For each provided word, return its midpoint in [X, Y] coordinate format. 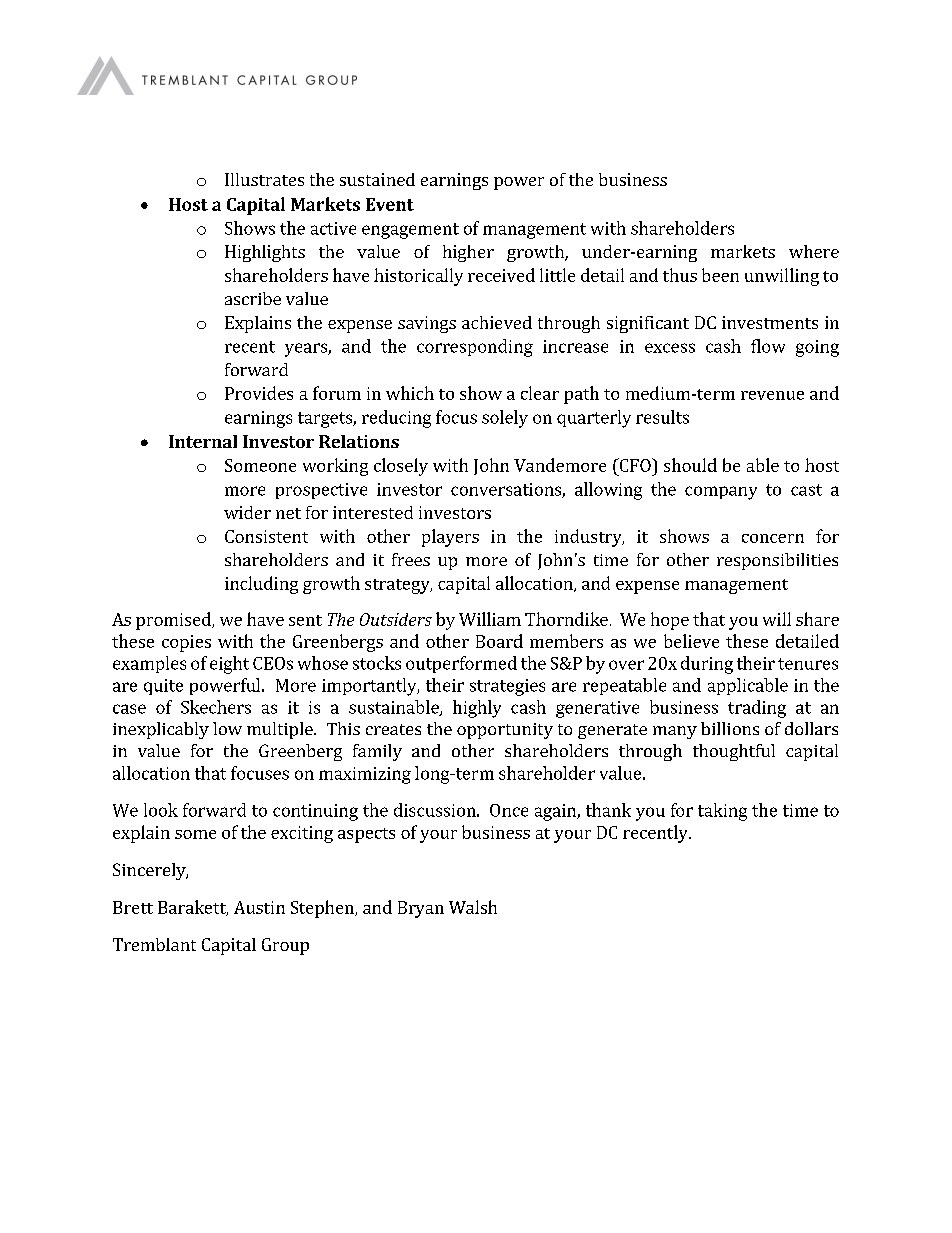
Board [499, 641]
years [307, 350]
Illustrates [264, 179]
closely [401, 467]
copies [186, 643]
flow [768, 346]
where [814, 251]
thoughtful [734, 752]
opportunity [505, 731]
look [161, 810]
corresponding [475, 348]
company [721, 493]
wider [247, 512]
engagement [410, 231]
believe [691, 641]
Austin [259, 907]
